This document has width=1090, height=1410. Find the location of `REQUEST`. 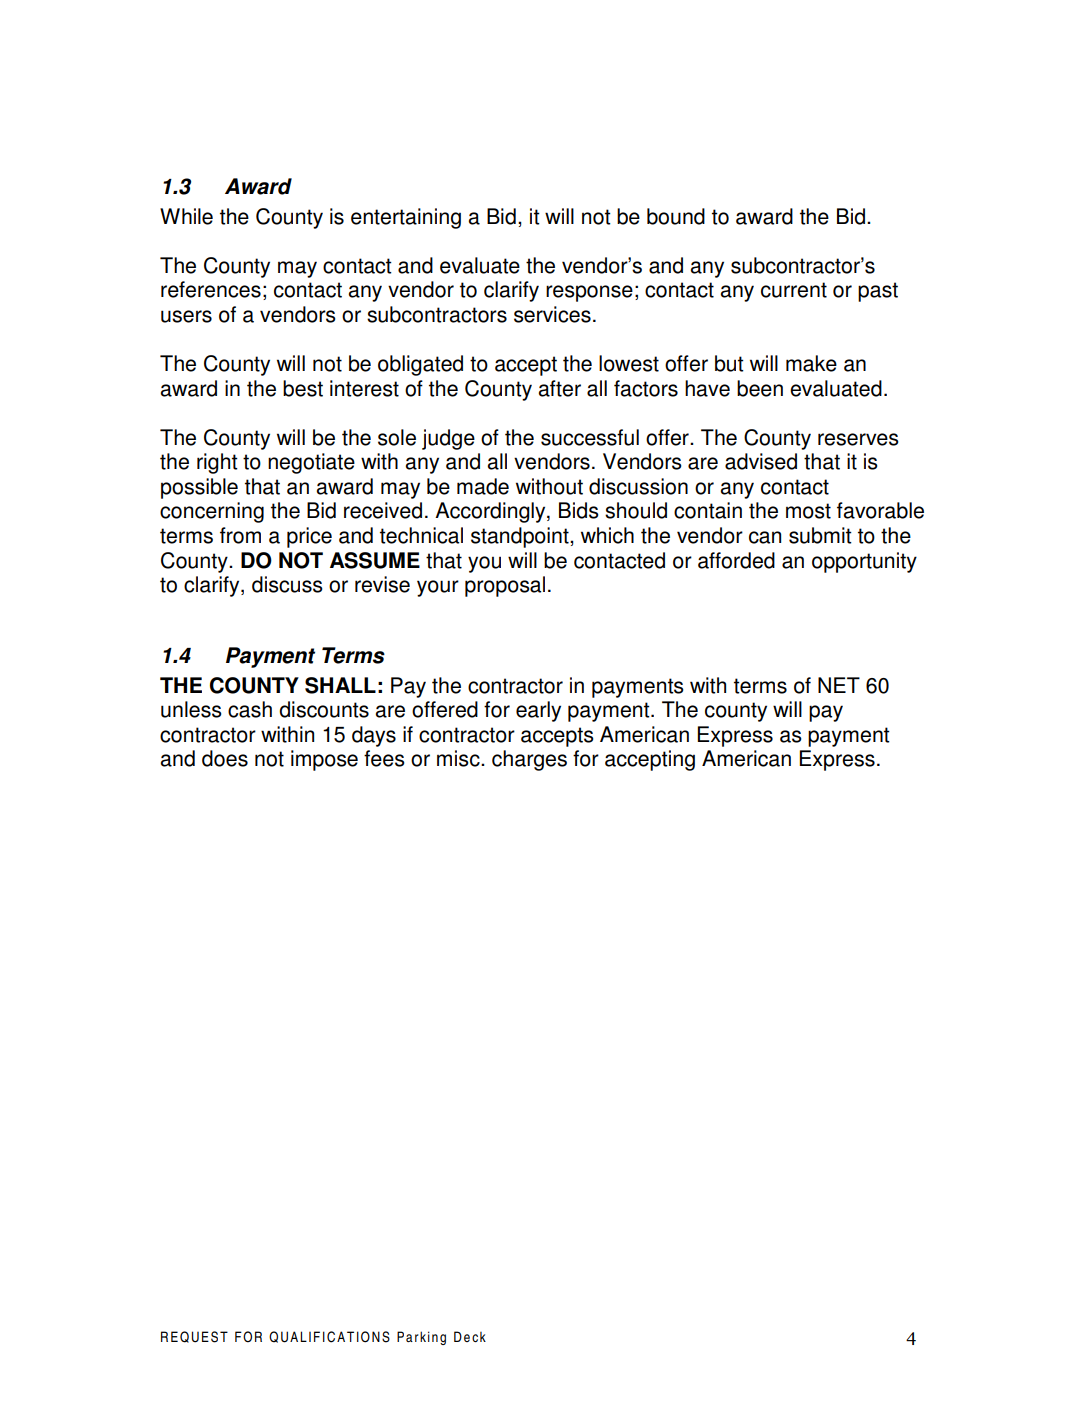

REQUEST is located at coordinates (194, 1337).
